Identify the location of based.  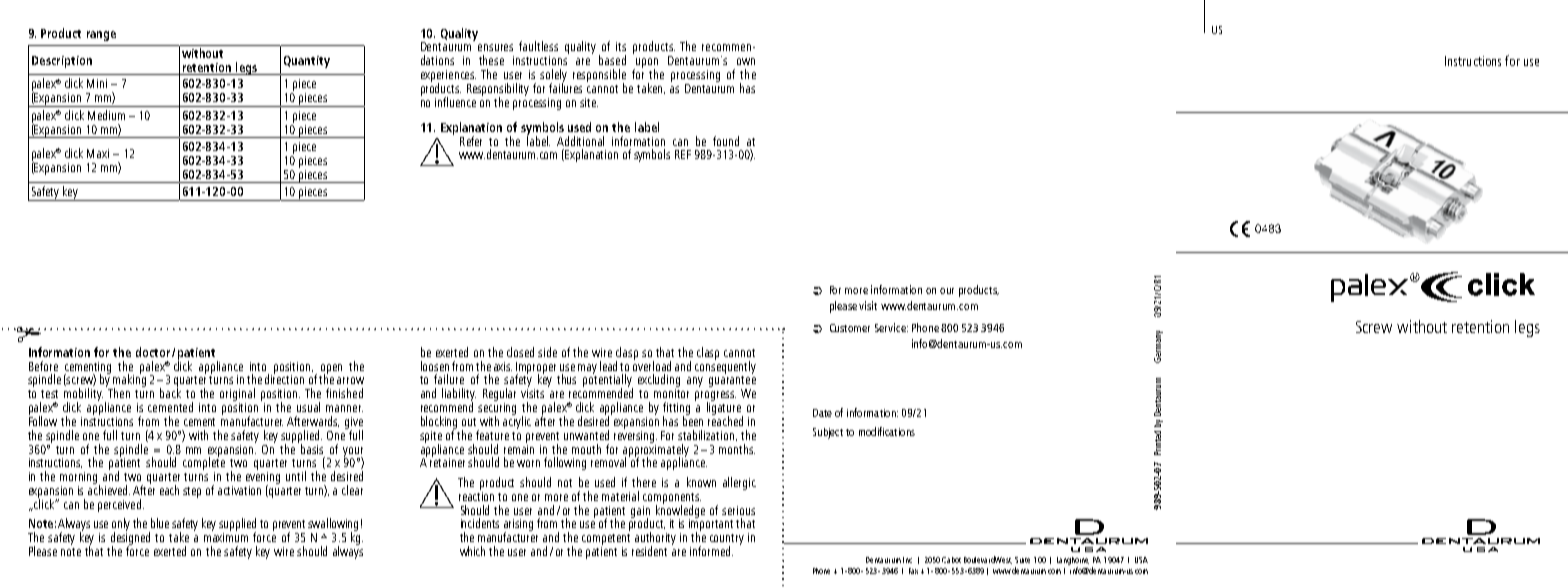
(612, 60).
